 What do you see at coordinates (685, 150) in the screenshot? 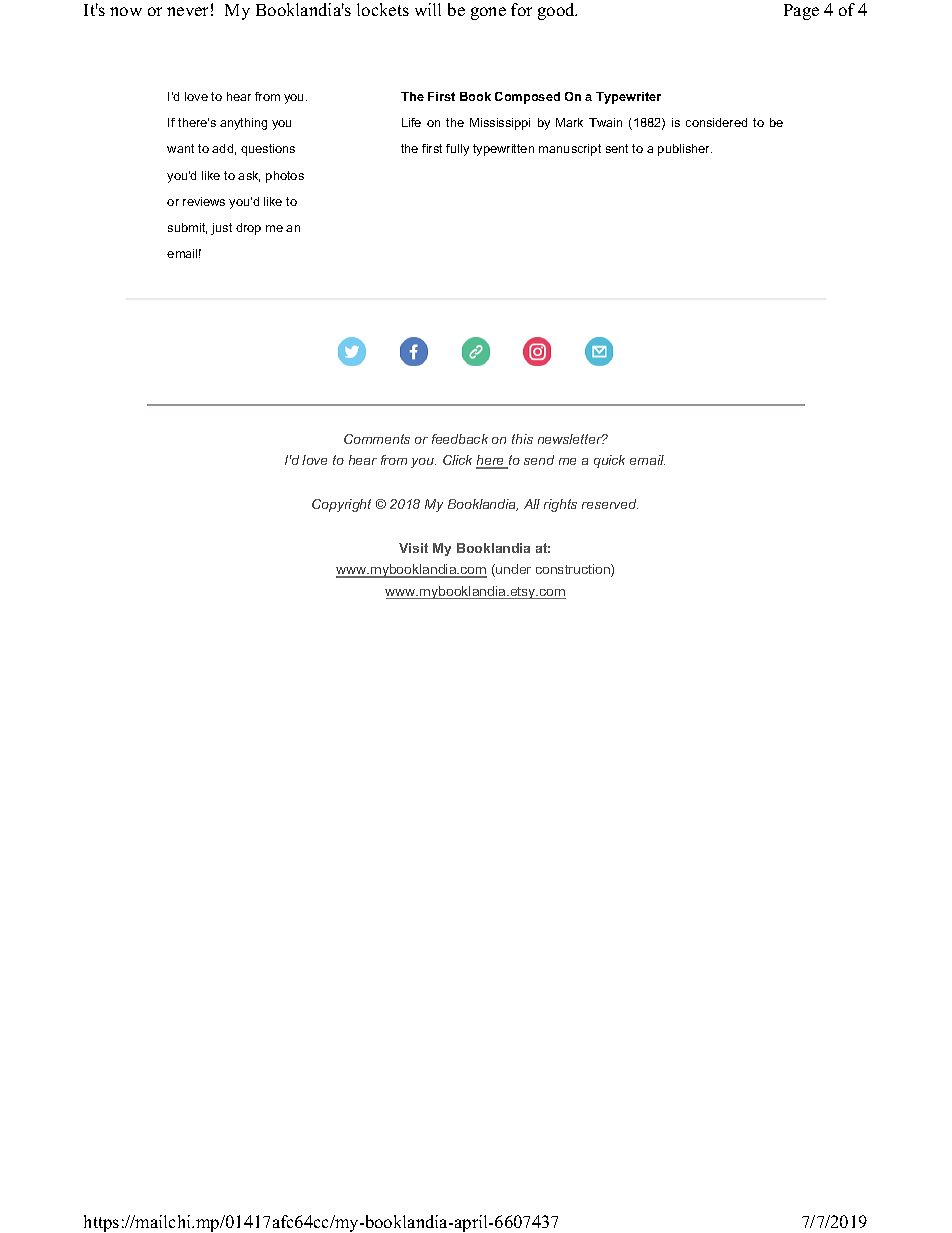
I see `publisher` at bounding box center [685, 150].
